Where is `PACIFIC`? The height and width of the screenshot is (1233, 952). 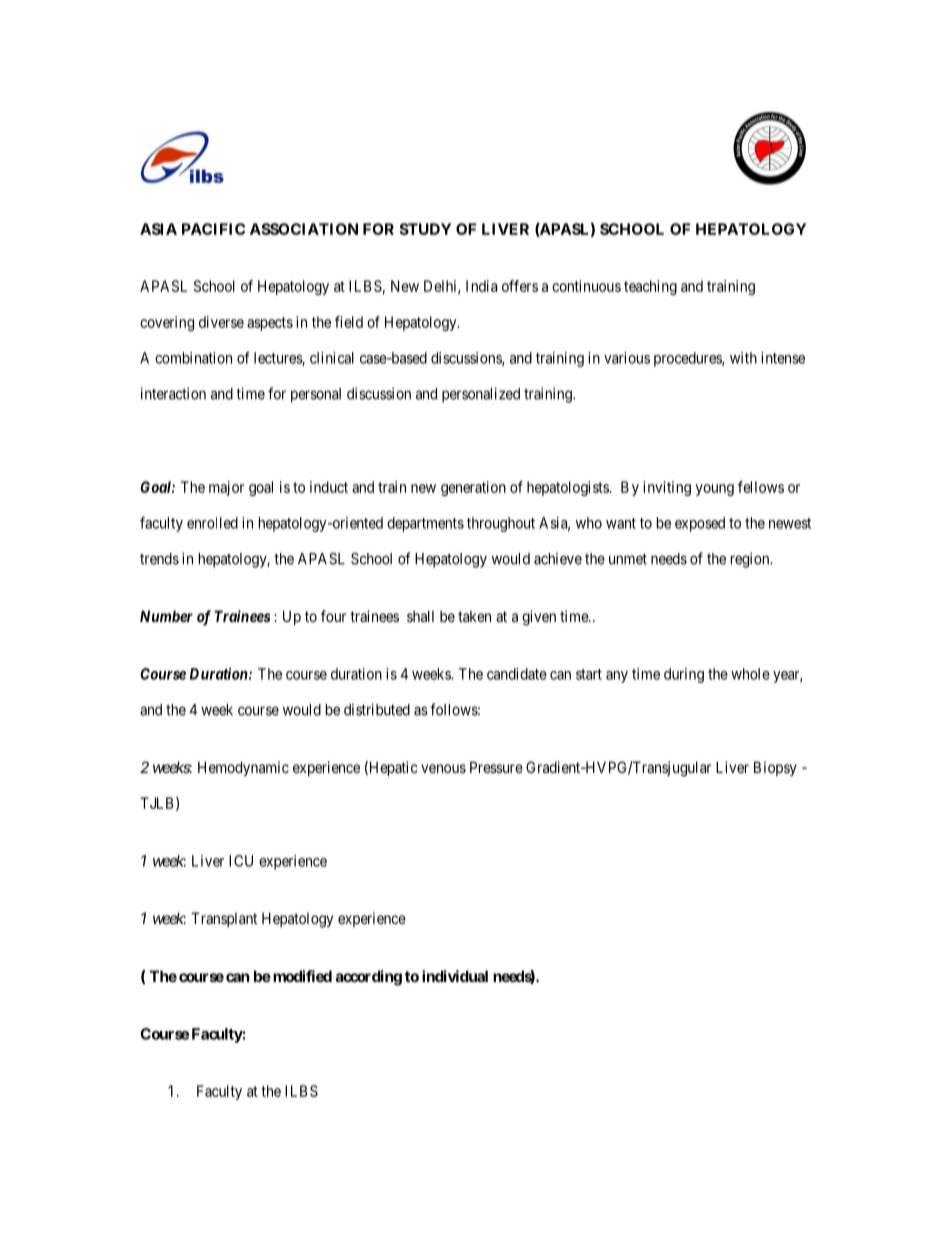 PACIFIC is located at coordinates (213, 229).
